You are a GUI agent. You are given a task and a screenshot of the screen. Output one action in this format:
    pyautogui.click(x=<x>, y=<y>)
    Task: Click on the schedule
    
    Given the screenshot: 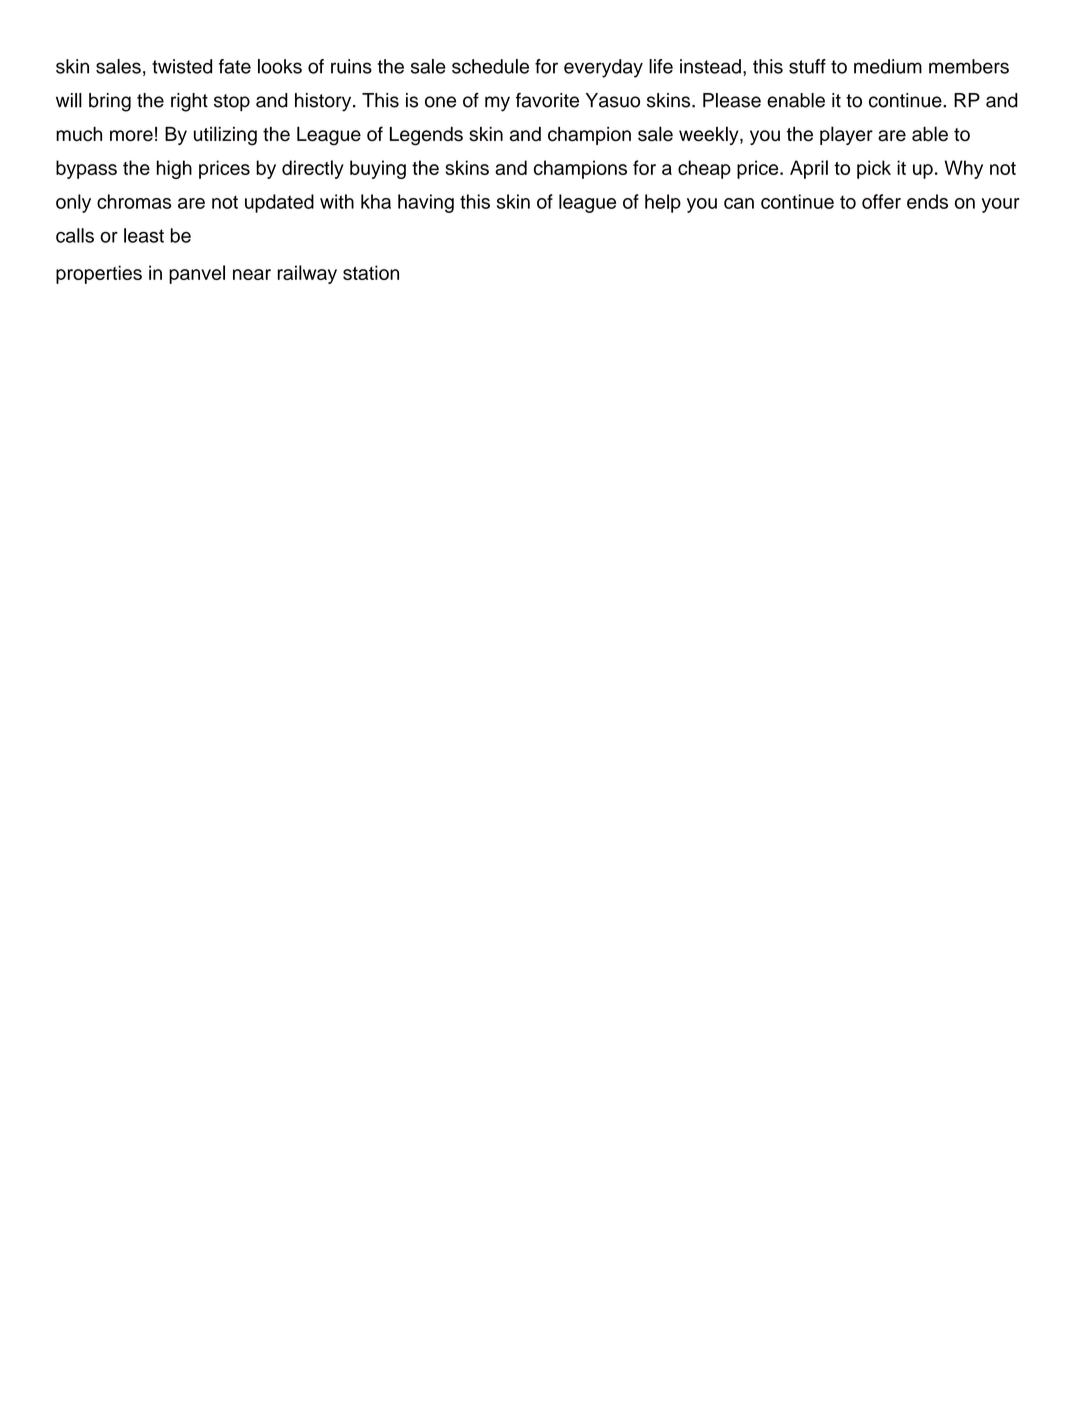 What is the action you would take?
    pyautogui.click(x=490, y=66)
